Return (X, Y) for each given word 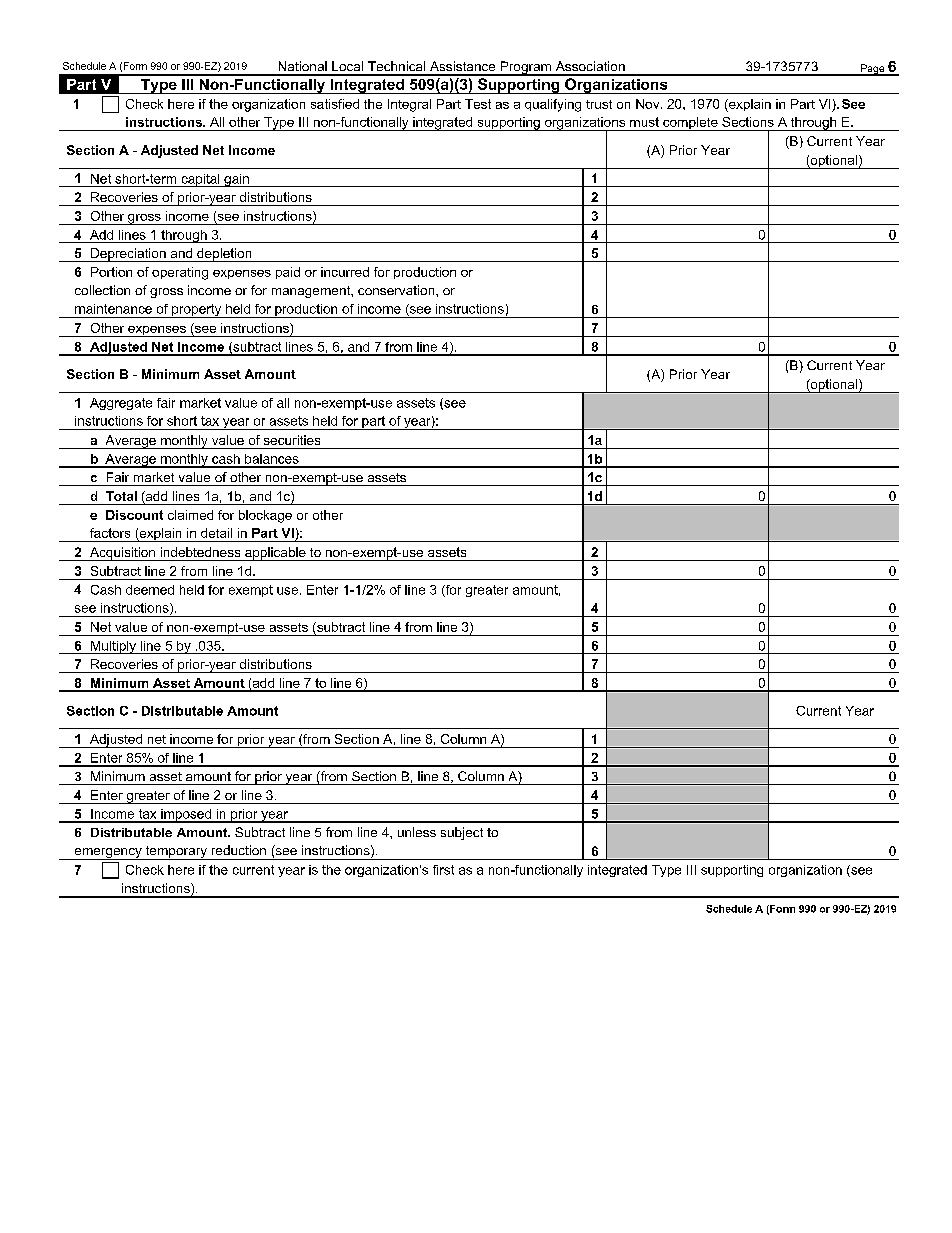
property (197, 311)
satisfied (335, 104)
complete (690, 124)
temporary (176, 853)
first (443, 870)
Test (478, 104)
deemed (150, 590)
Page (873, 70)
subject (462, 833)
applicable (275, 554)
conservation (397, 290)
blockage (265, 516)
